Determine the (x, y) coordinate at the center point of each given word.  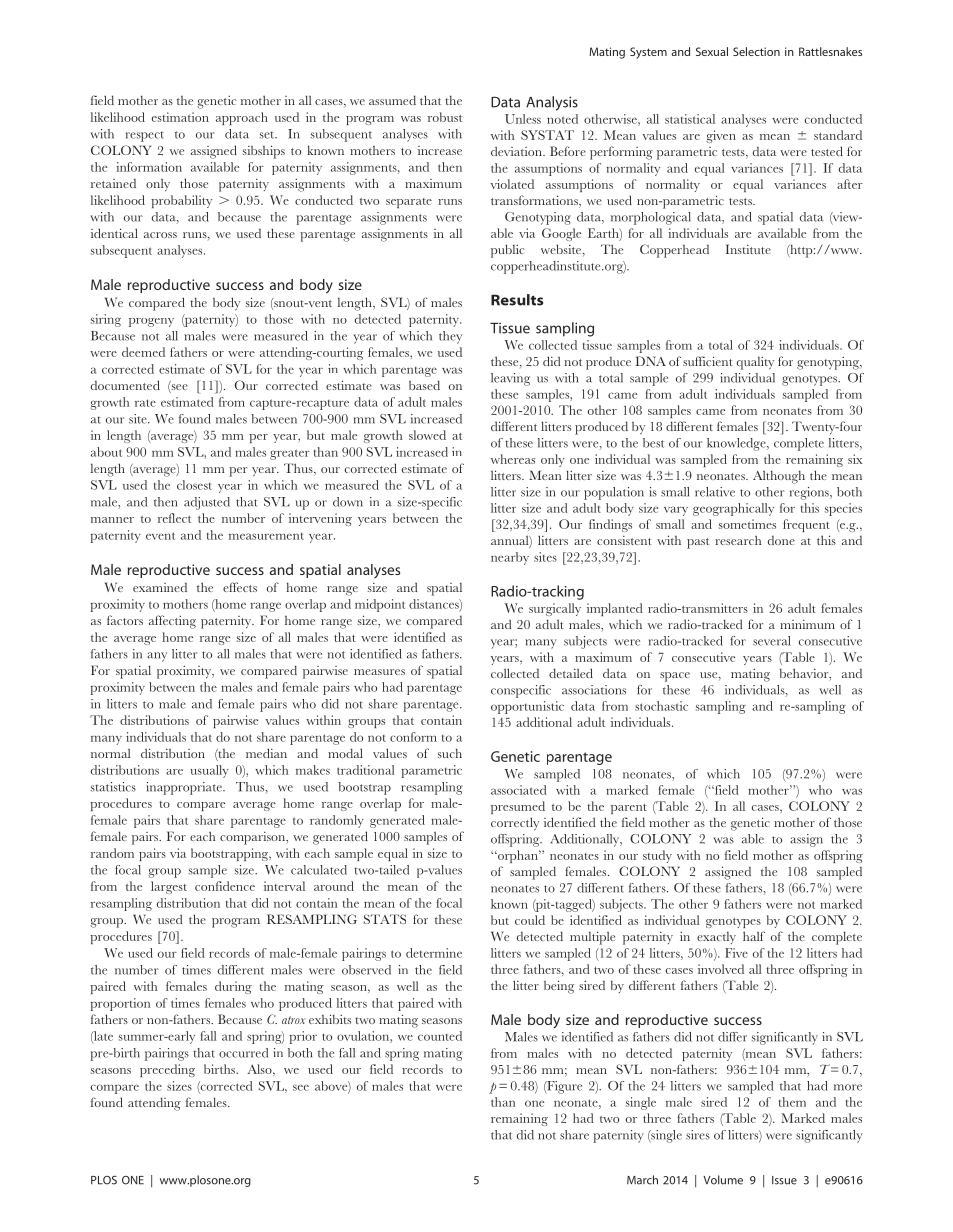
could (530, 920)
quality (755, 363)
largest (169, 887)
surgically (555, 609)
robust (445, 117)
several (772, 641)
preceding (167, 1070)
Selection (756, 51)
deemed (143, 352)
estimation (180, 117)
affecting (172, 622)
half (754, 936)
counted (440, 1036)
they (450, 337)
